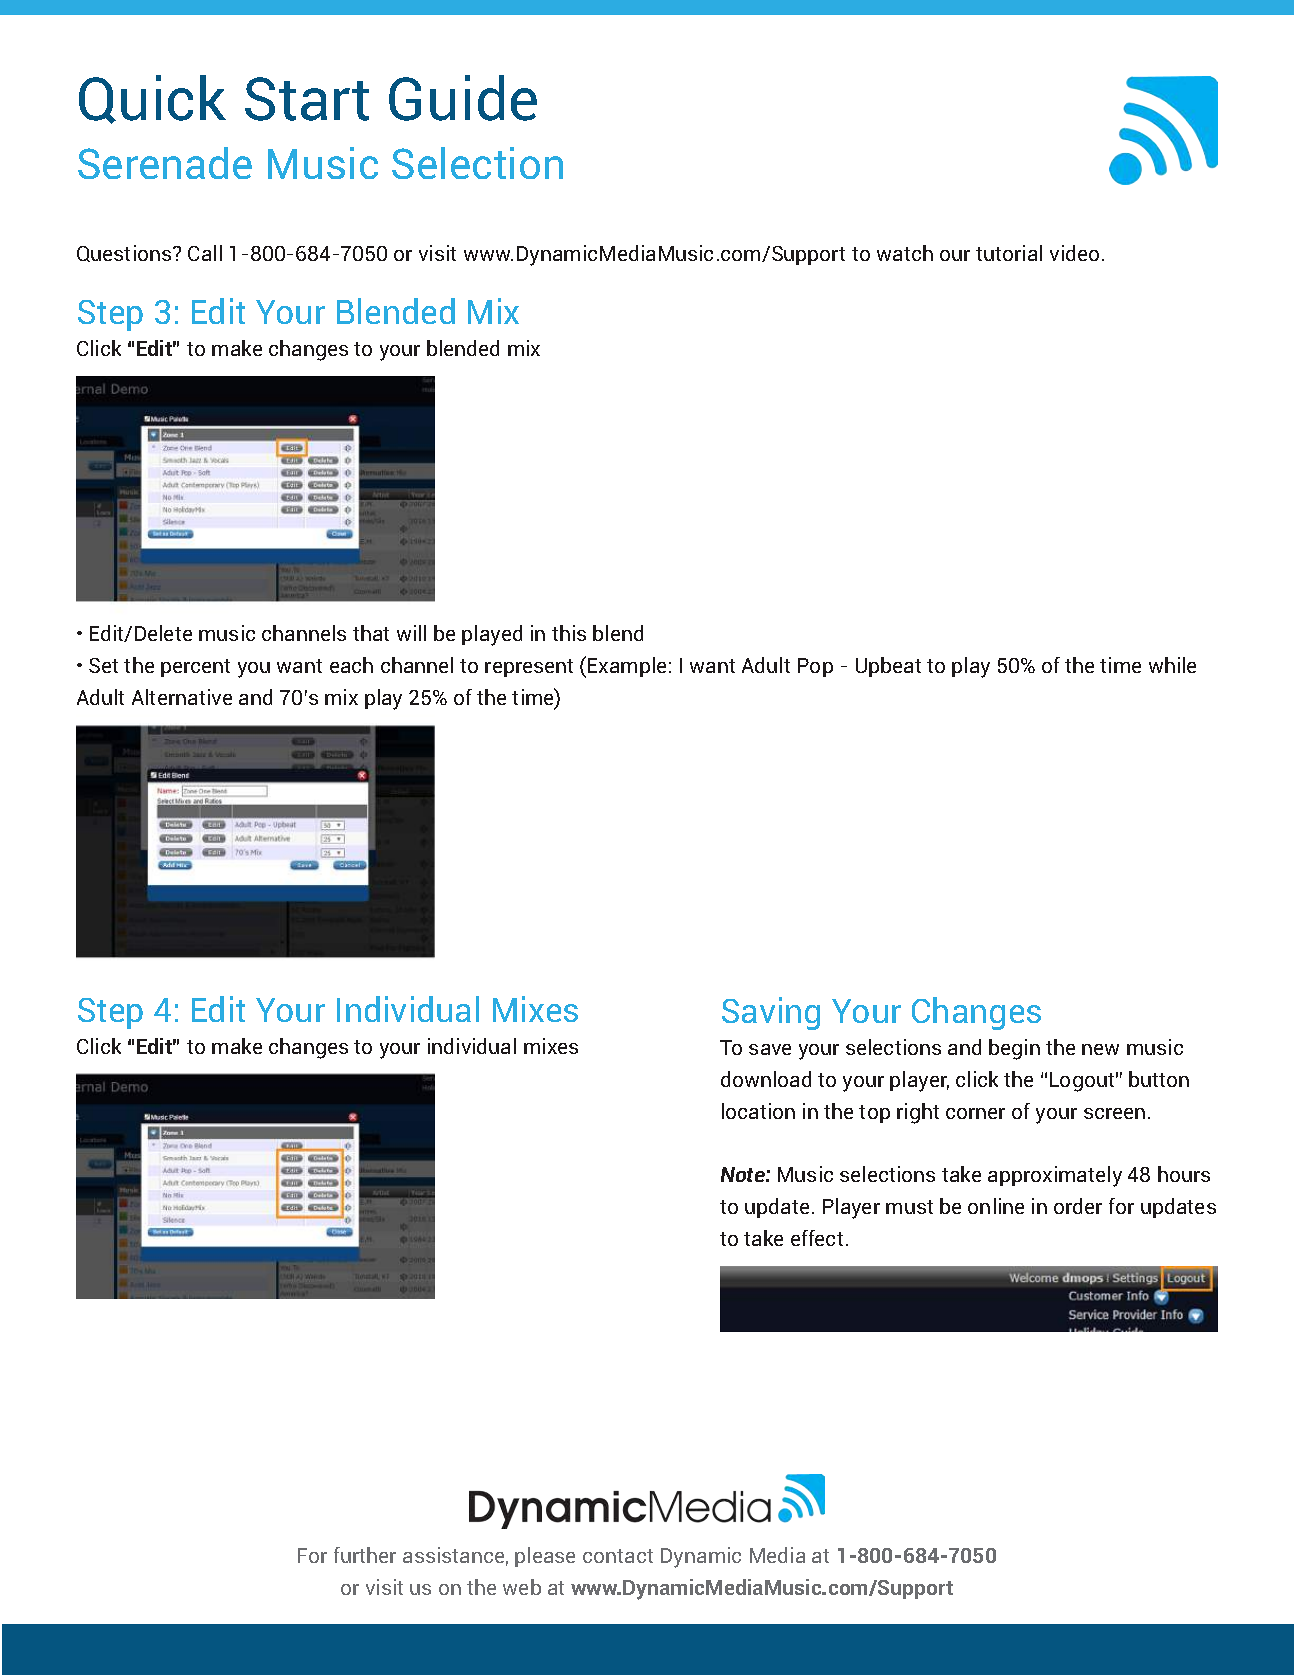 Image resolution: width=1294 pixels, height=1675 pixels. Describe the element at coordinates (182, 697) in the document. I see `Alternative` at that location.
